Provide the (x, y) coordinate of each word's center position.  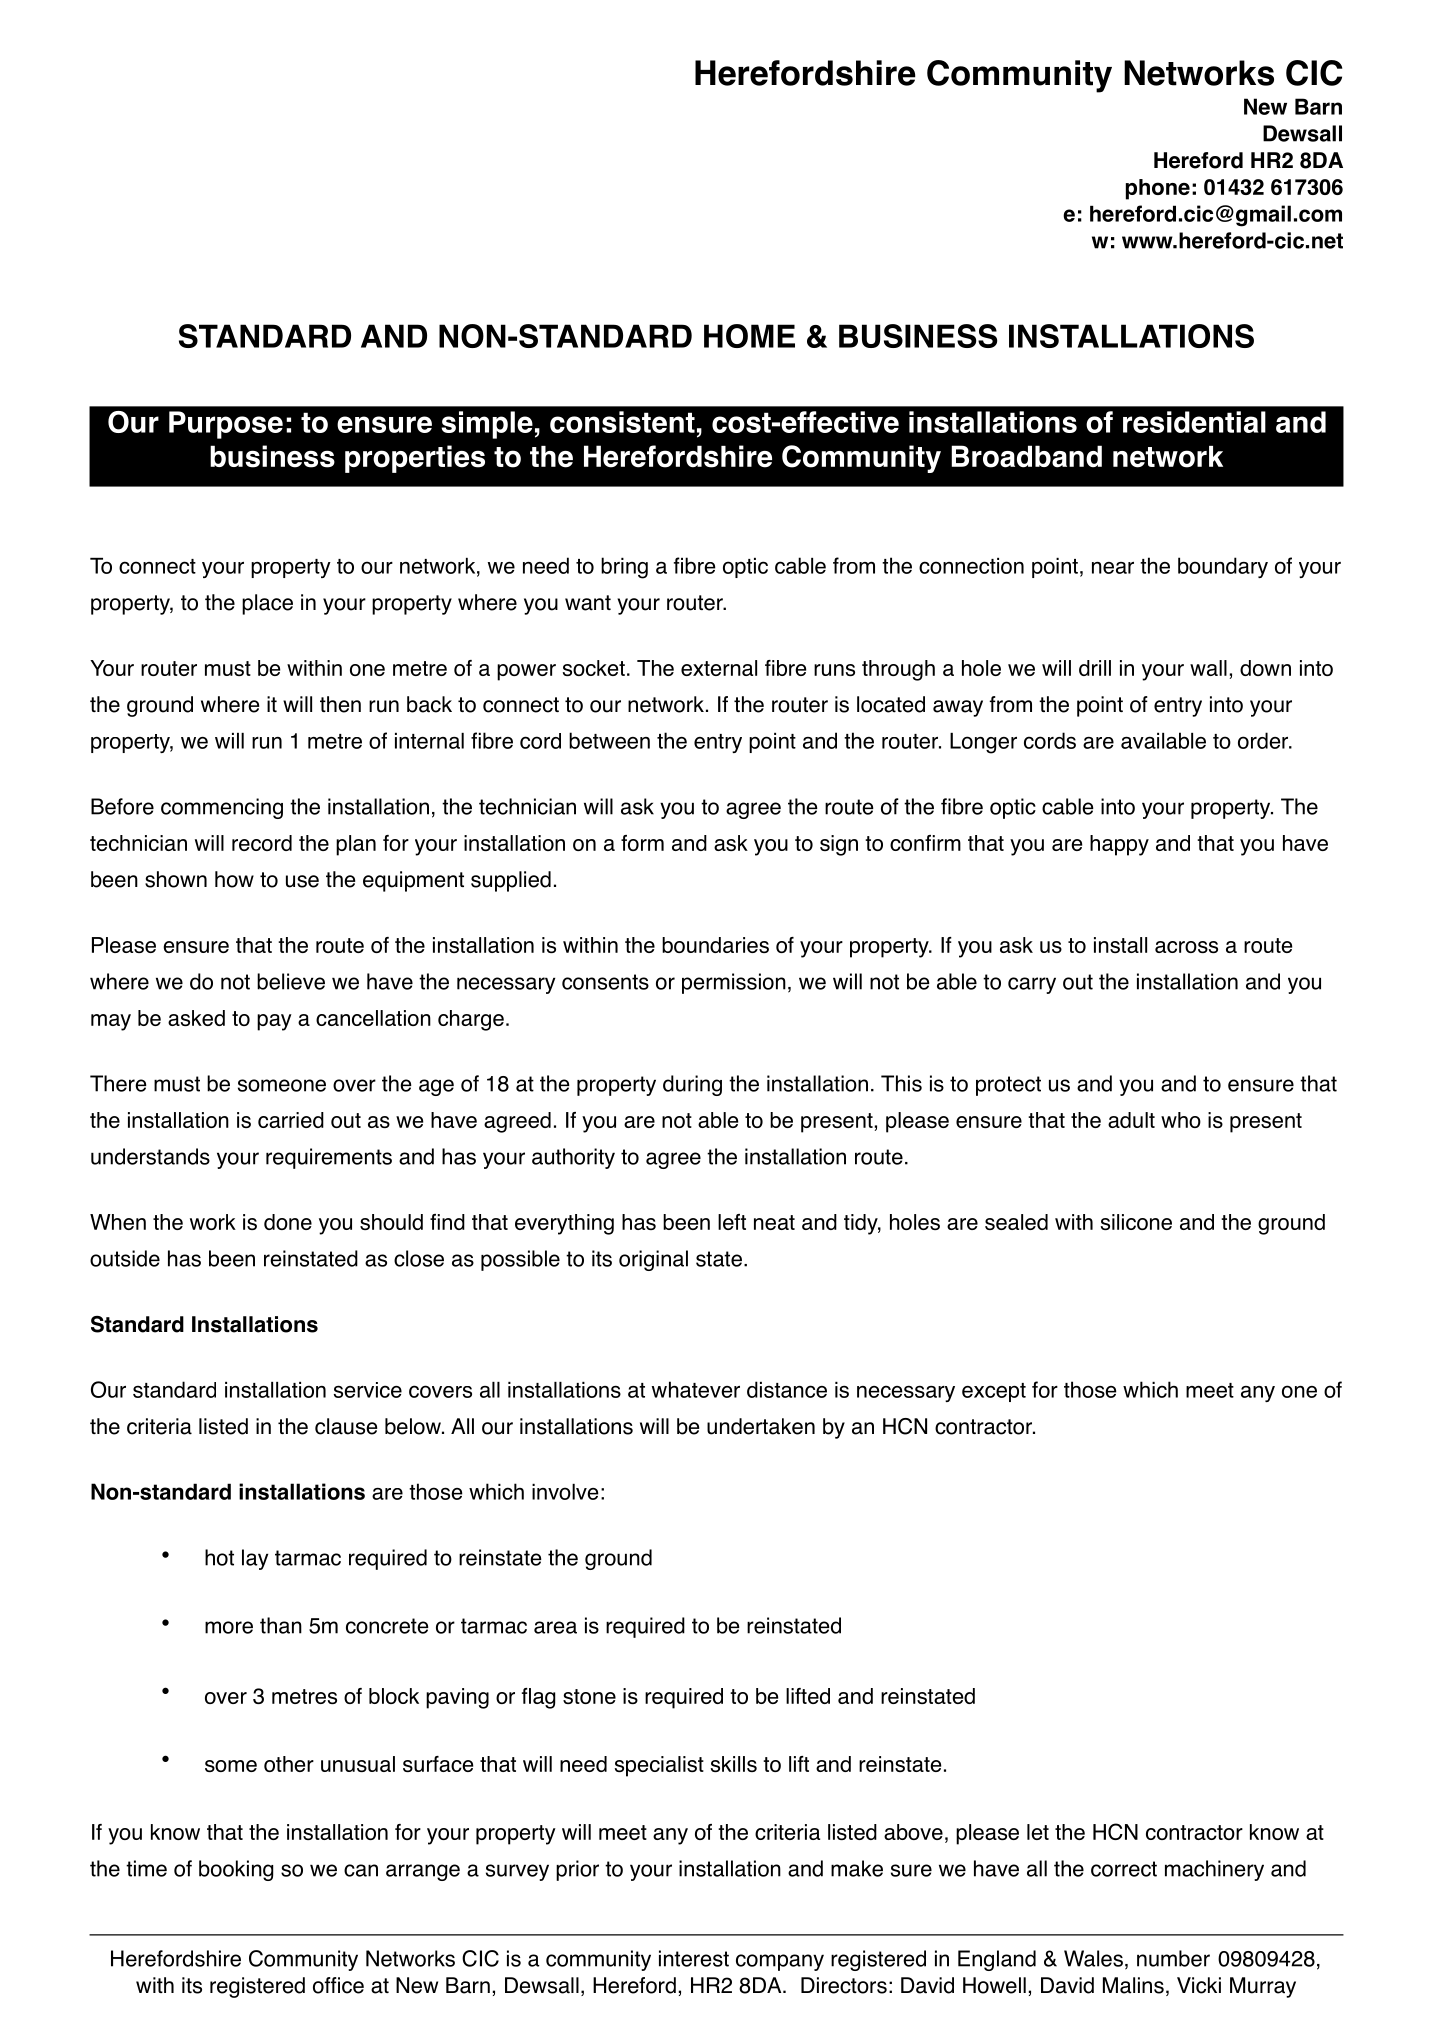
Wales (1093, 1958)
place (267, 604)
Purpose (226, 425)
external (719, 668)
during (692, 1085)
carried (291, 1120)
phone (1158, 189)
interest (694, 1958)
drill (1095, 668)
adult (1131, 1120)
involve (565, 1492)
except (994, 1392)
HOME (749, 336)
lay (255, 1559)
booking (236, 1870)
